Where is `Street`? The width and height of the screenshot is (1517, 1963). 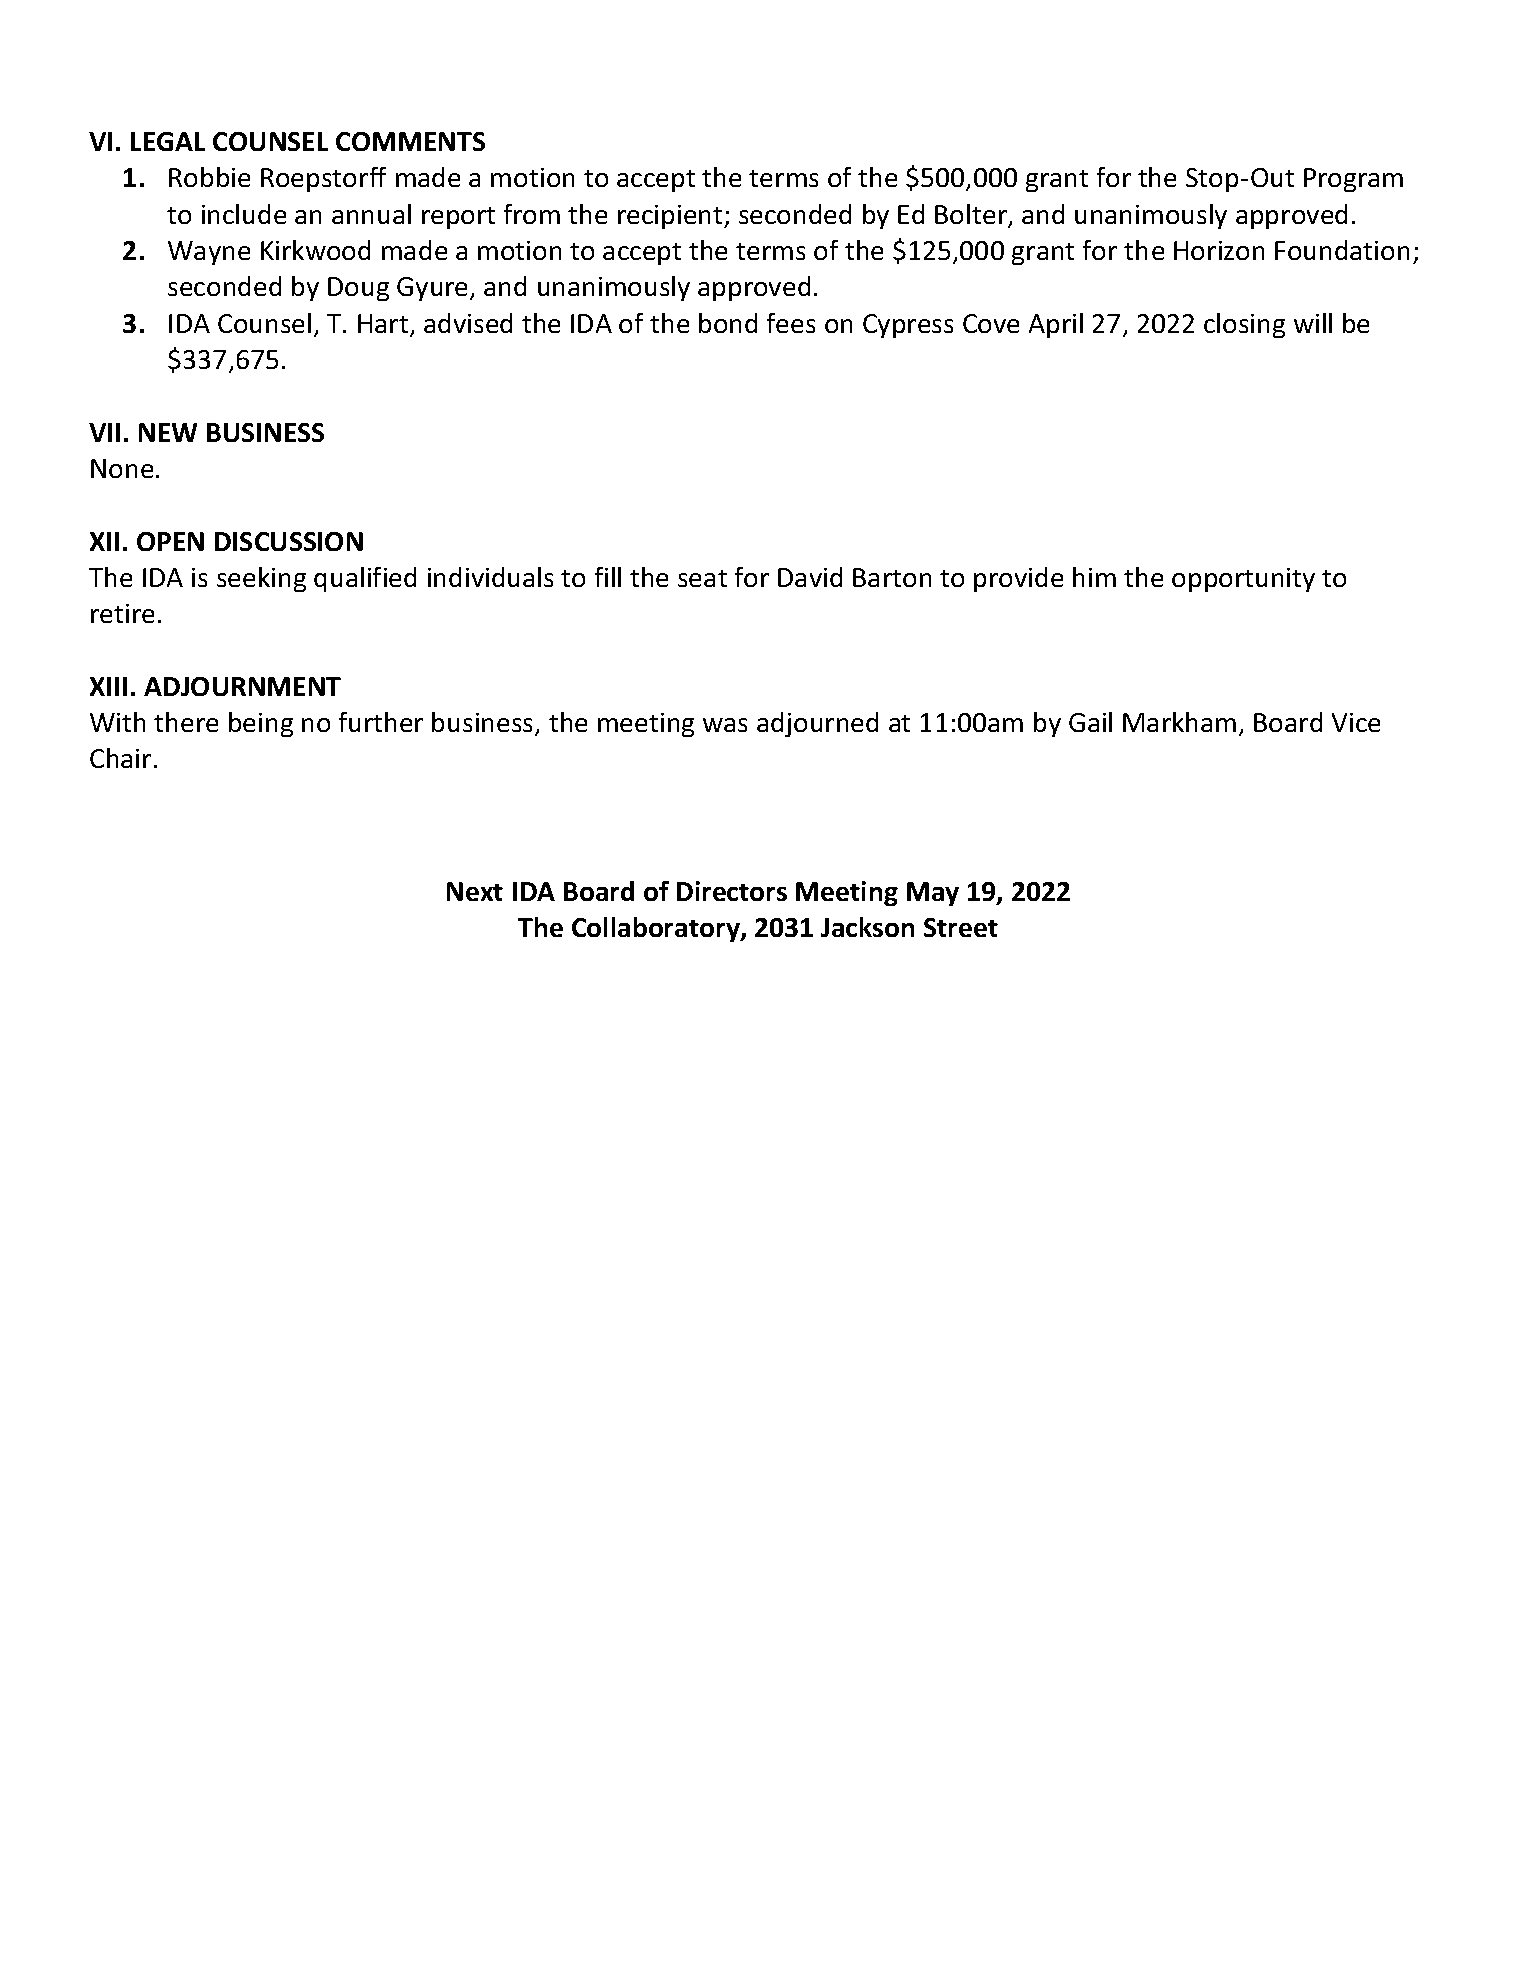 Street is located at coordinates (961, 927).
